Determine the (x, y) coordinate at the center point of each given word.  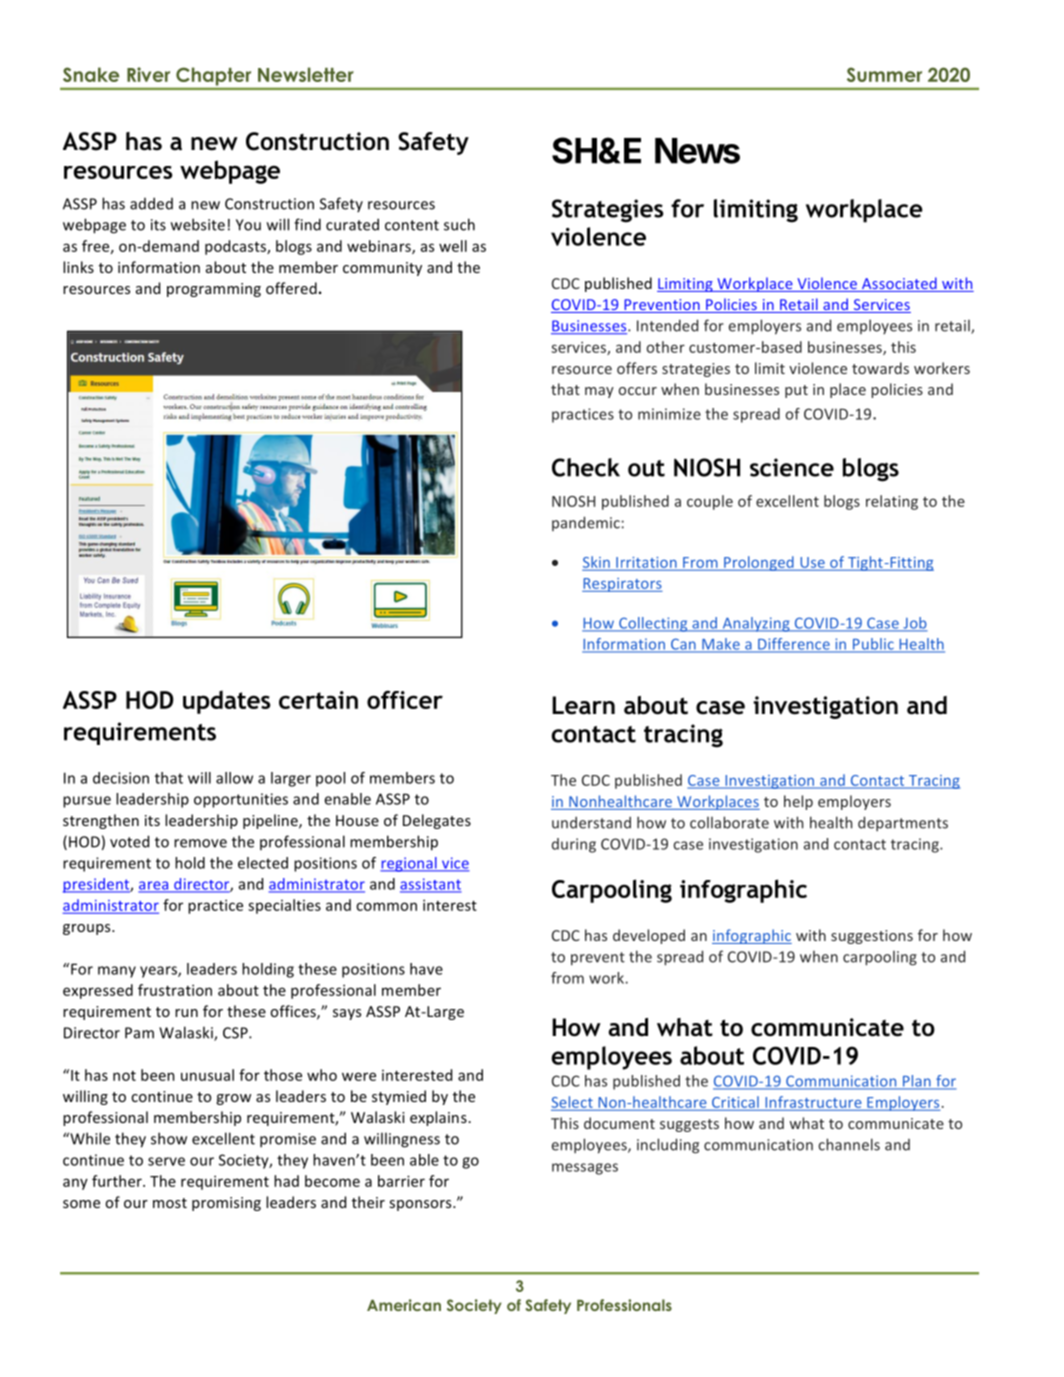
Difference (794, 645)
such (459, 224)
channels (849, 1144)
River (148, 74)
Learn (583, 705)
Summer (884, 74)
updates (227, 702)
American (404, 1305)
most (170, 1203)
